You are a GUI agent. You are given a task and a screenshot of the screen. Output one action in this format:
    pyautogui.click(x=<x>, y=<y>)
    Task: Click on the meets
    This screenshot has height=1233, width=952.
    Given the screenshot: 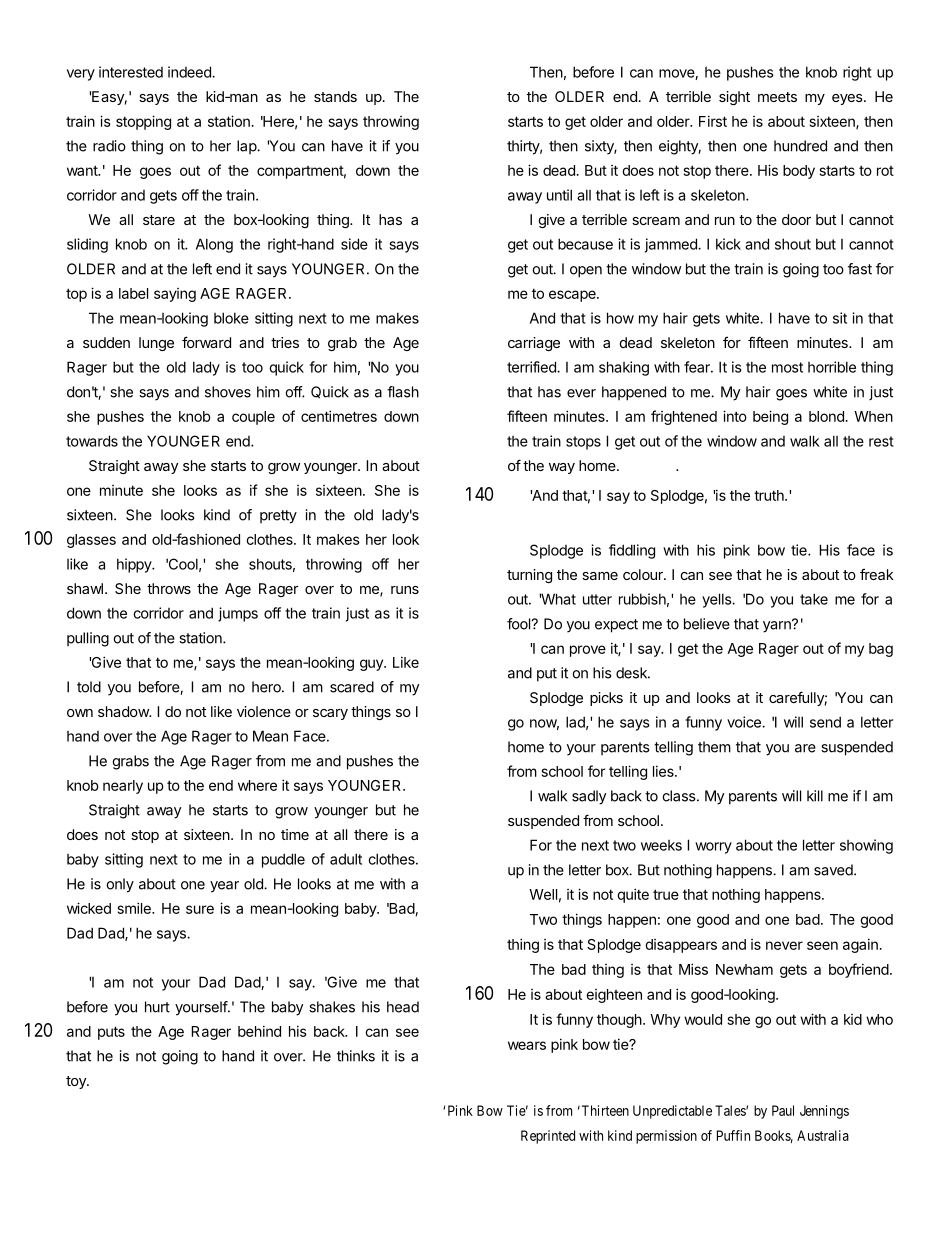 What is the action you would take?
    pyautogui.click(x=777, y=97)
